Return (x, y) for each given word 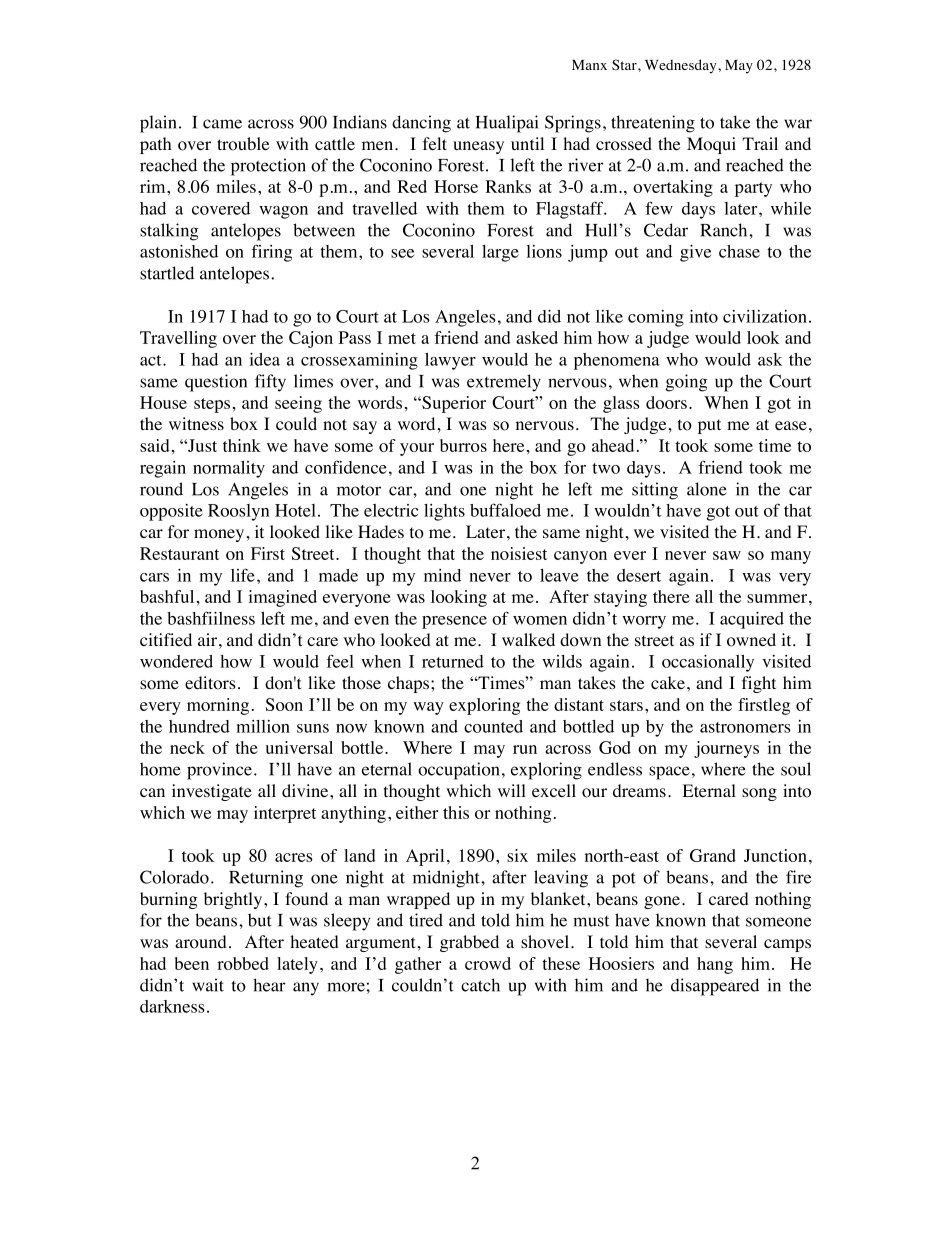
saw (727, 555)
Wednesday (682, 66)
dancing (421, 124)
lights (444, 512)
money (219, 535)
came (222, 124)
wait (208, 985)
